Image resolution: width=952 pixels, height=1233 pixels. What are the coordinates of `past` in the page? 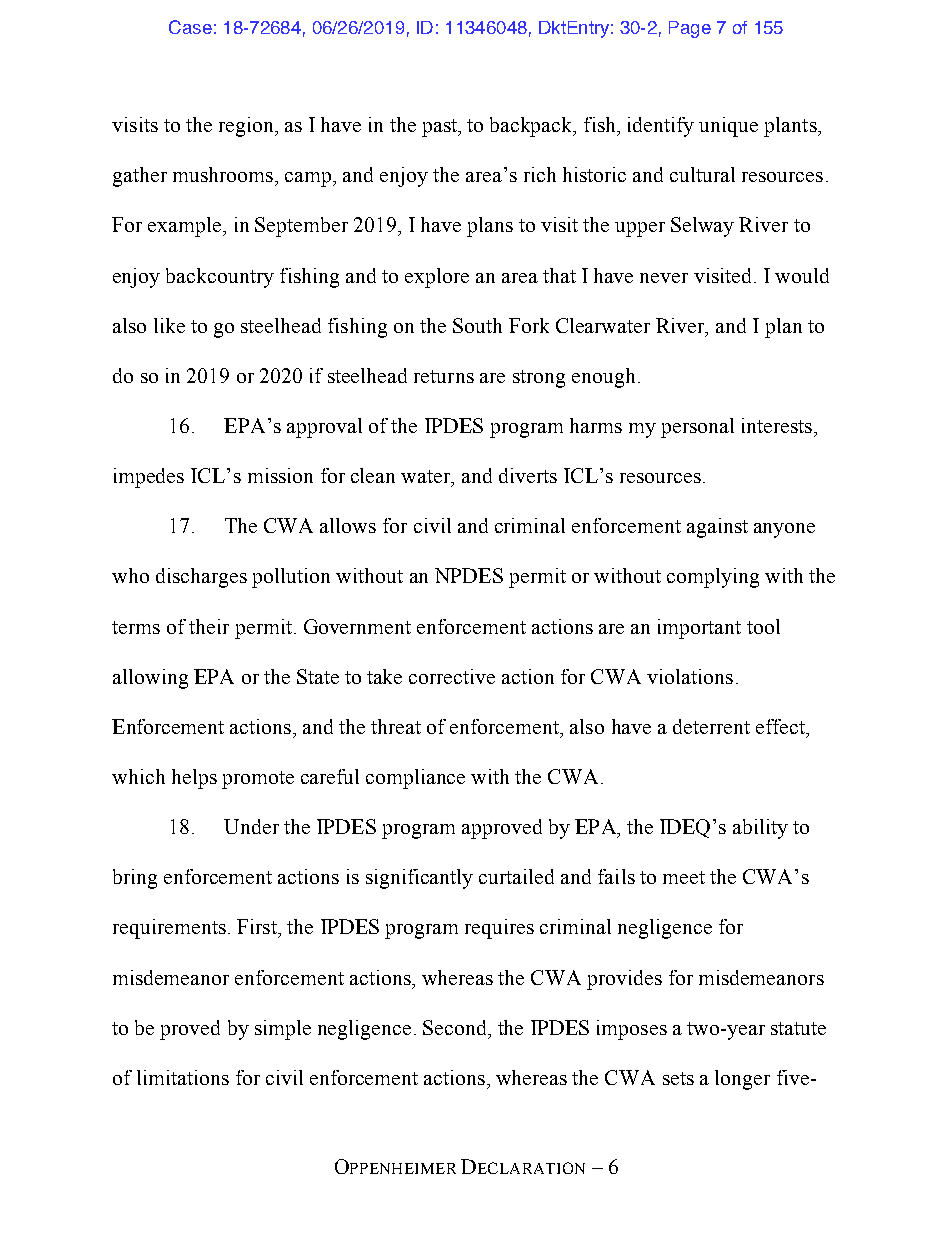 It's located at (441, 128).
